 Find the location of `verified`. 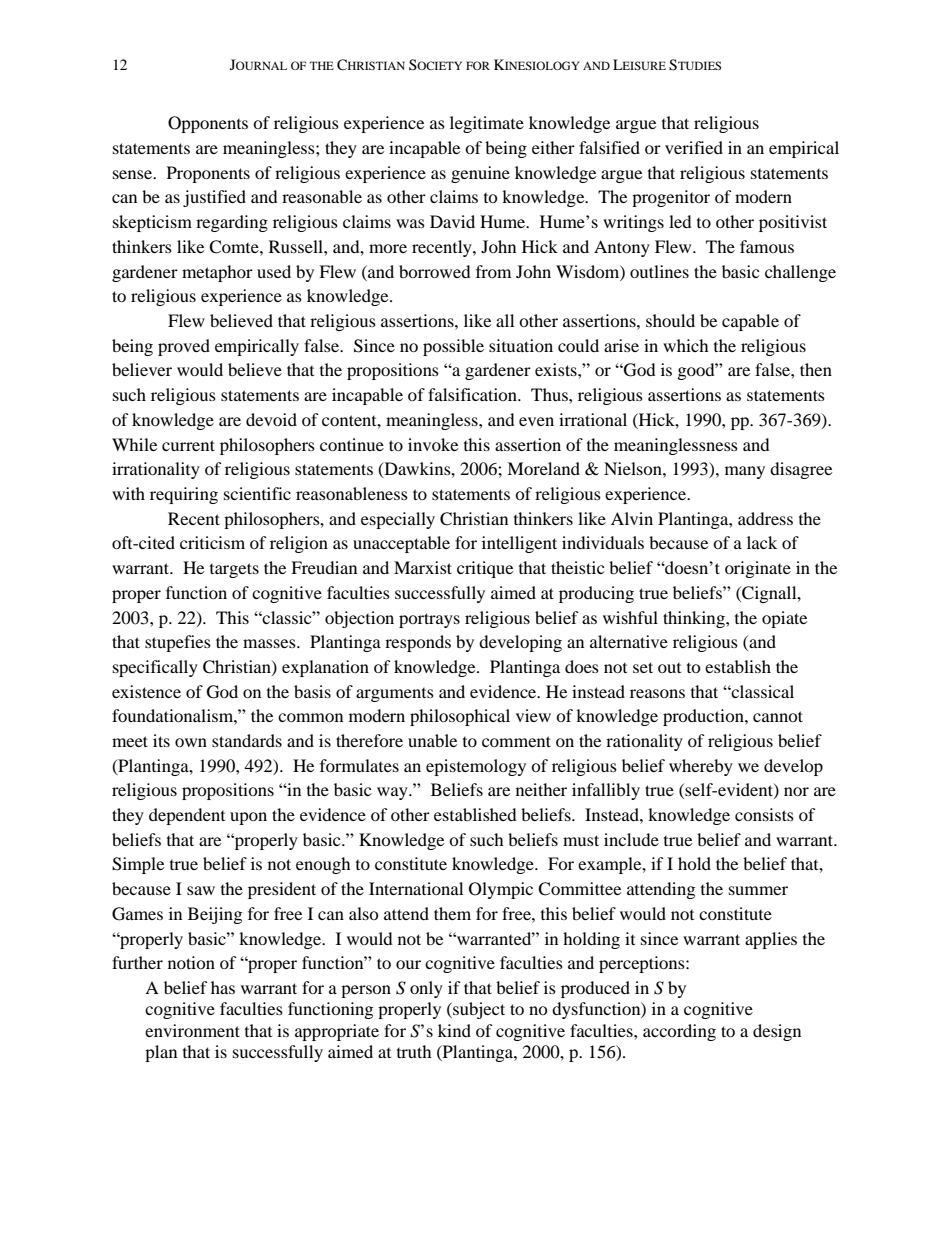

verified is located at coordinates (694, 147).
